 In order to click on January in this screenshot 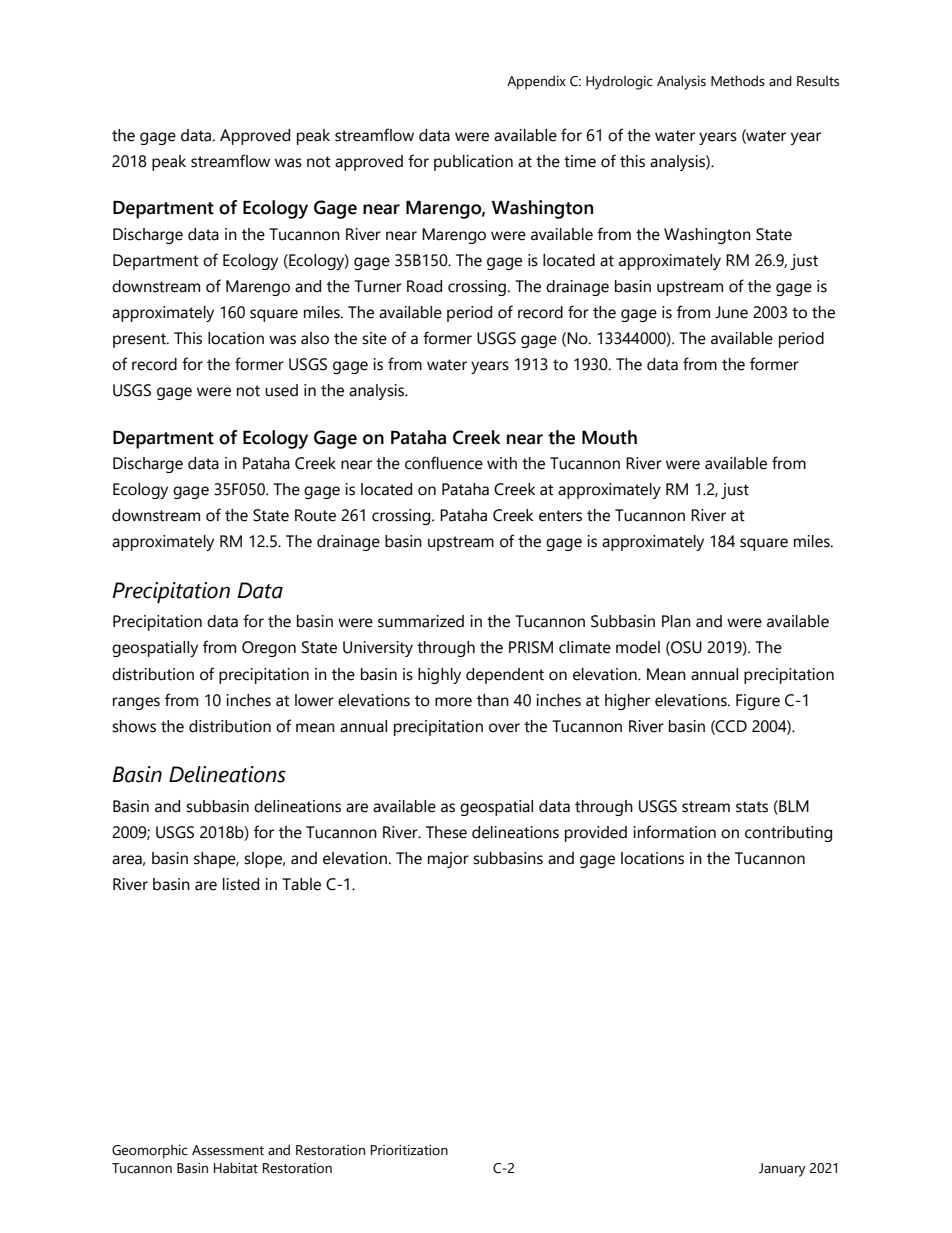, I will do `click(782, 1170)`.
